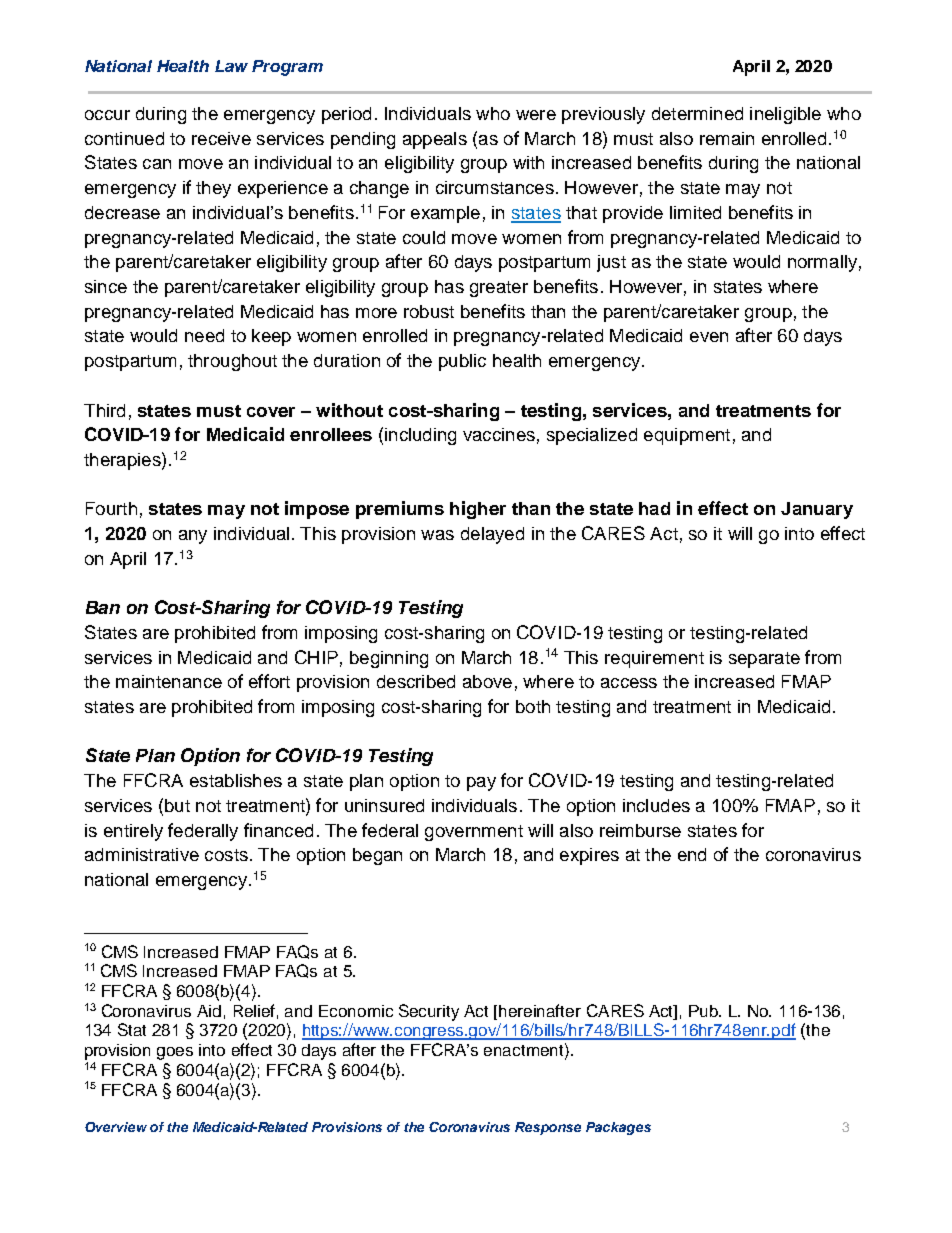 Image resolution: width=952 pixels, height=1233 pixels. What do you see at coordinates (487, 681) in the page?
I see `above` at bounding box center [487, 681].
